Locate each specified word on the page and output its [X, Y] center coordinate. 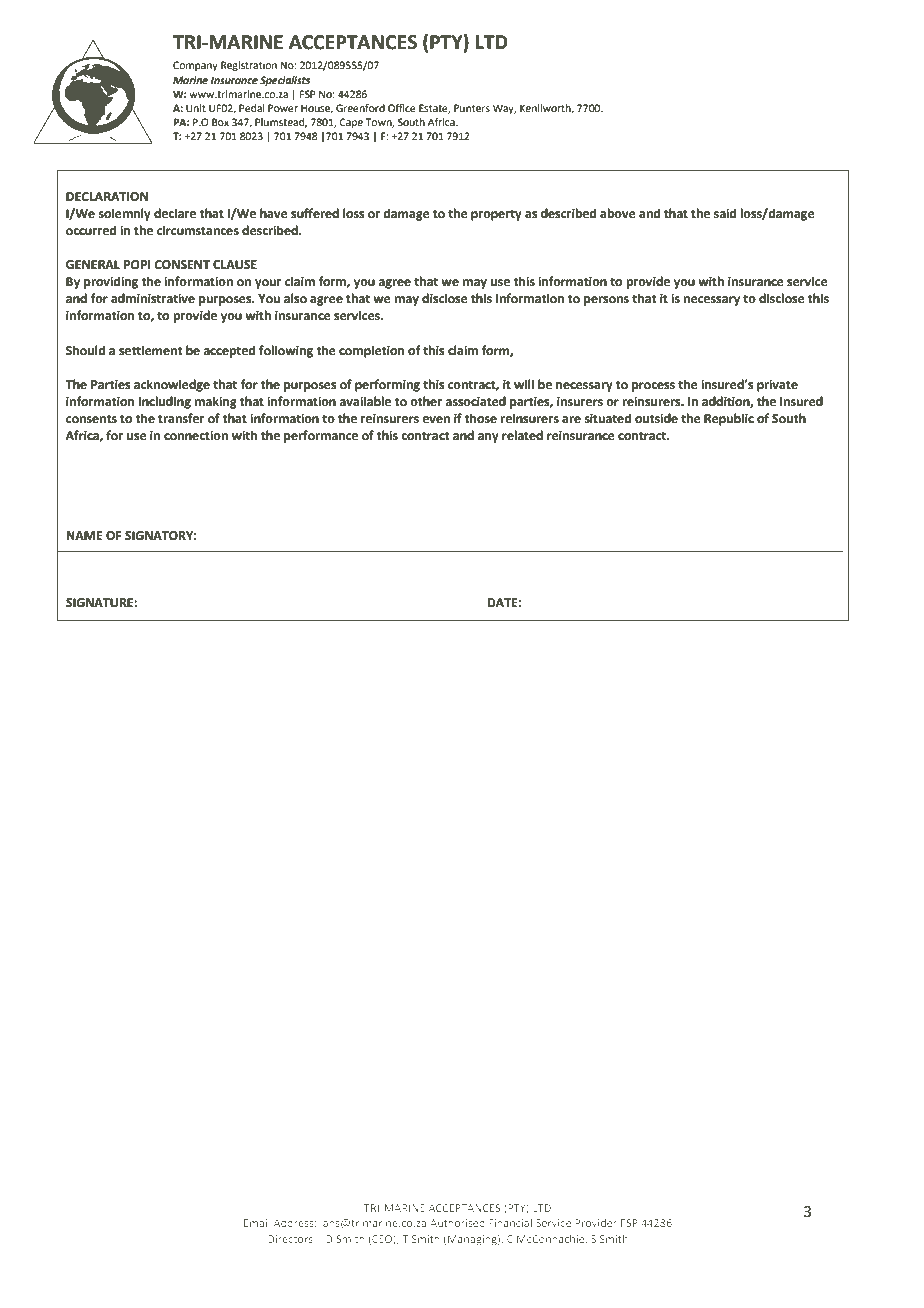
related [522, 435]
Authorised [457, 1223]
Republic [729, 419]
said [725, 213]
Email [257, 1223]
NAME [85, 535]
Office [402, 108]
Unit [196, 108]
